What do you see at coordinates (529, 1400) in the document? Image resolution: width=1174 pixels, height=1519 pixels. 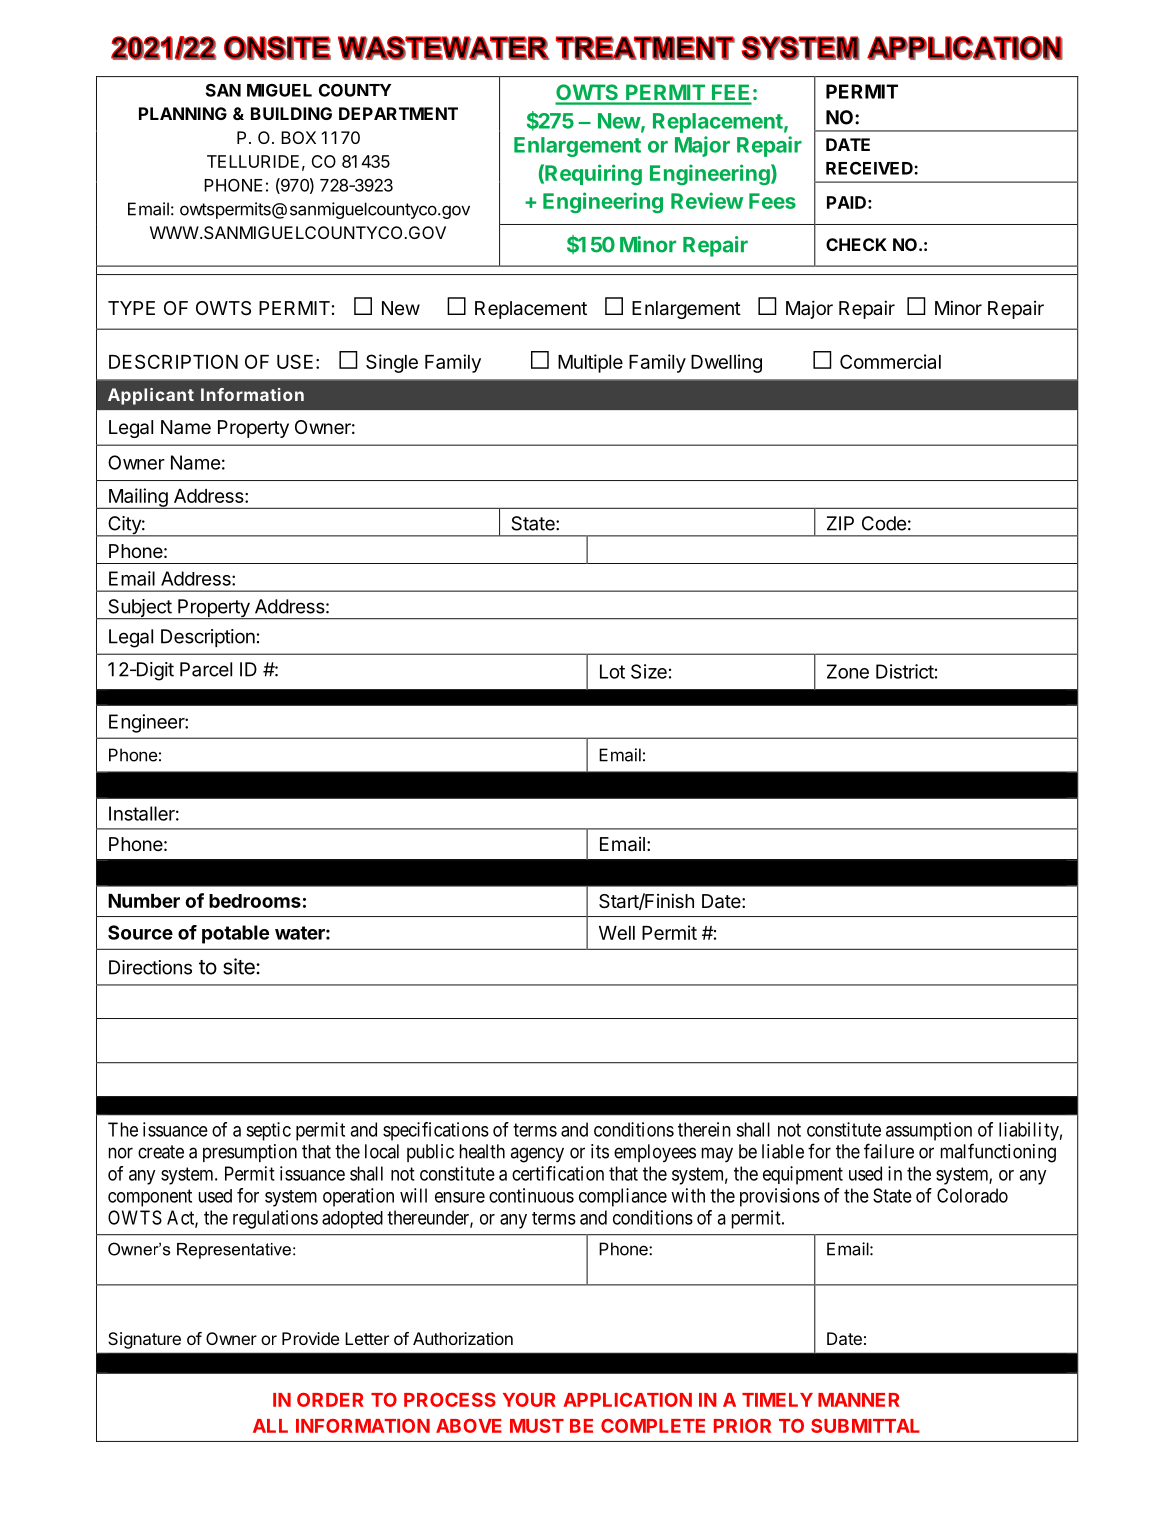 I see `YOUR` at bounding box center [529, 1400].
